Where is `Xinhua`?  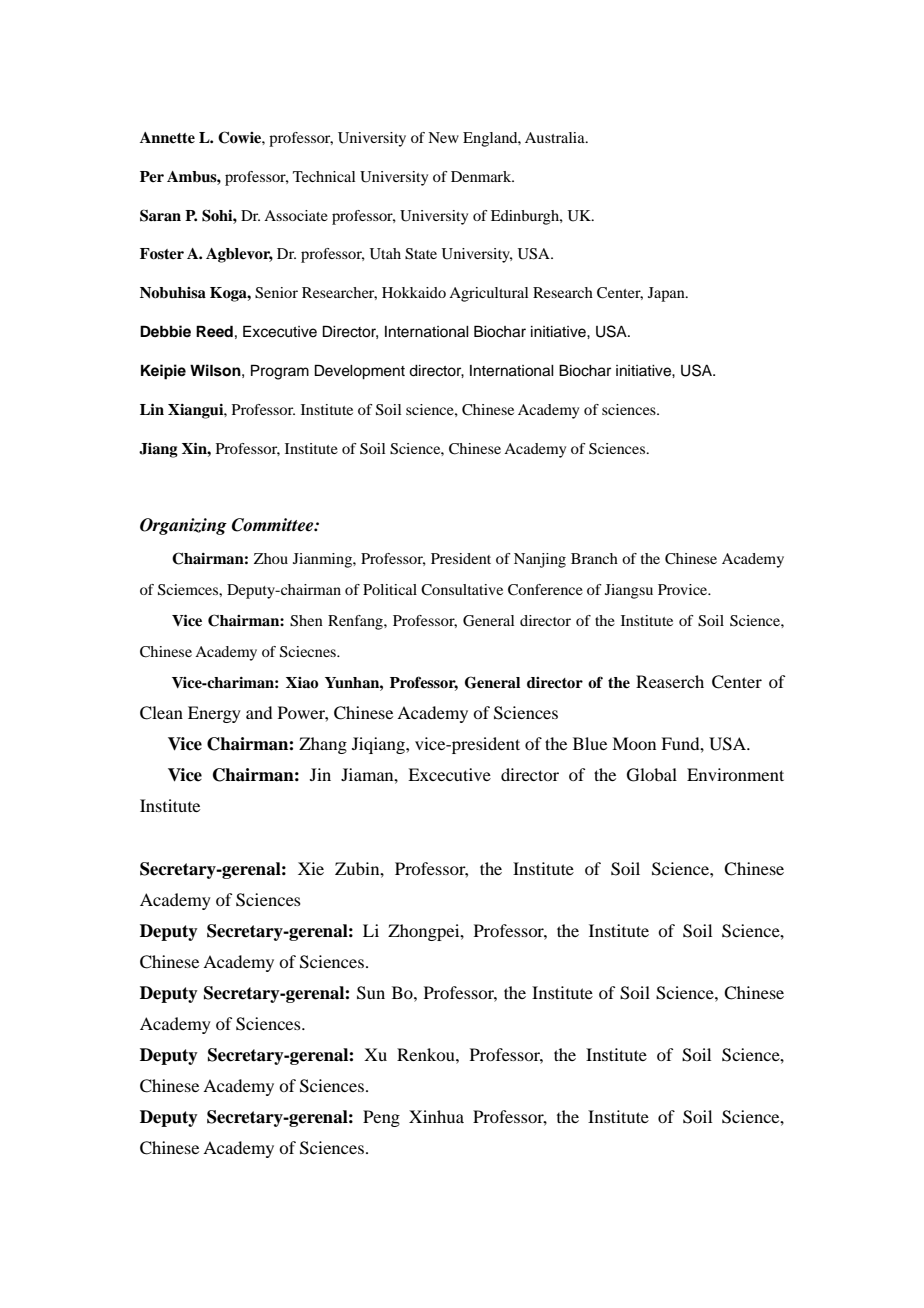
Xinhua is located at coordinates (436, 1116).
